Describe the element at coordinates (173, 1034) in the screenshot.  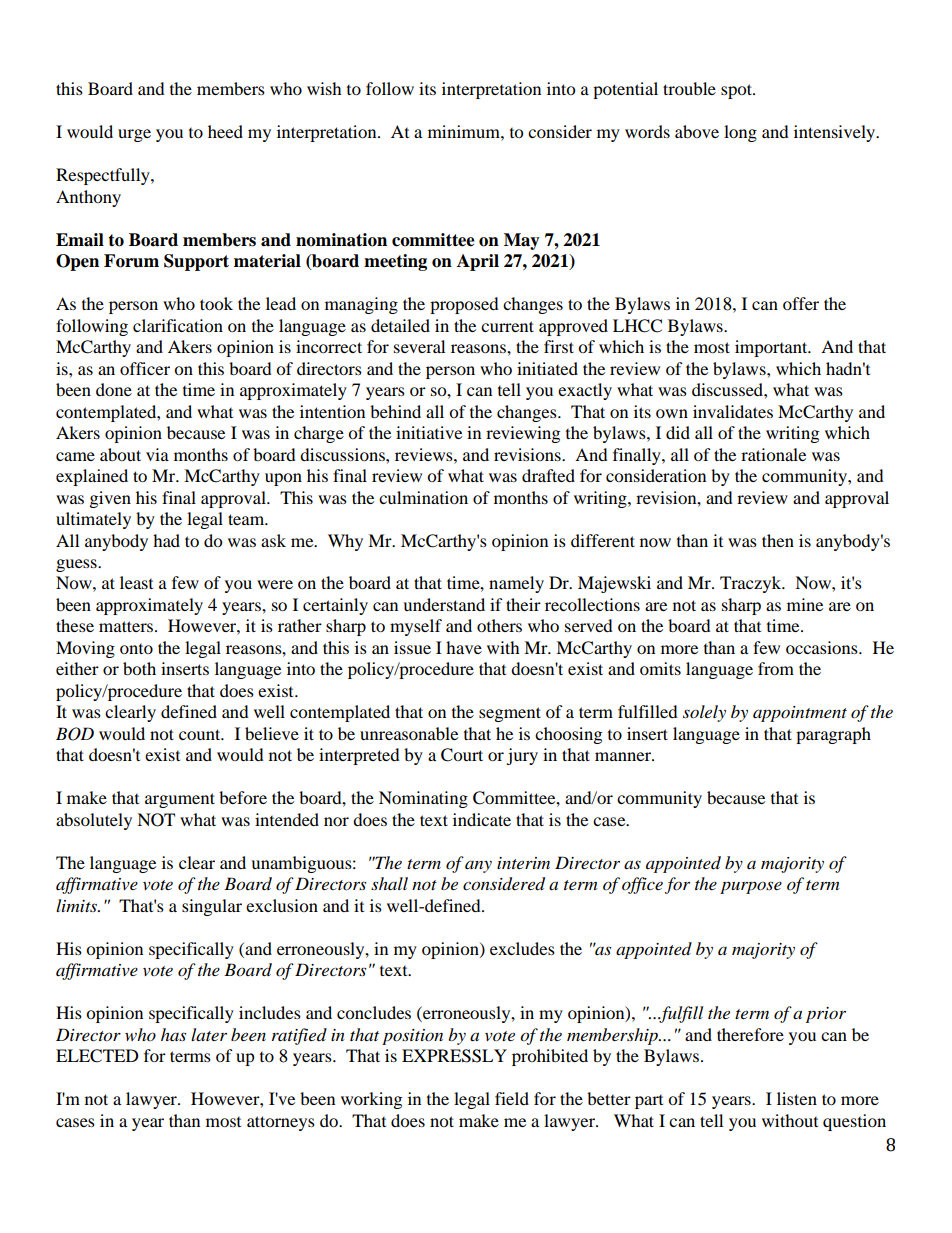
I see `has` at that location.
